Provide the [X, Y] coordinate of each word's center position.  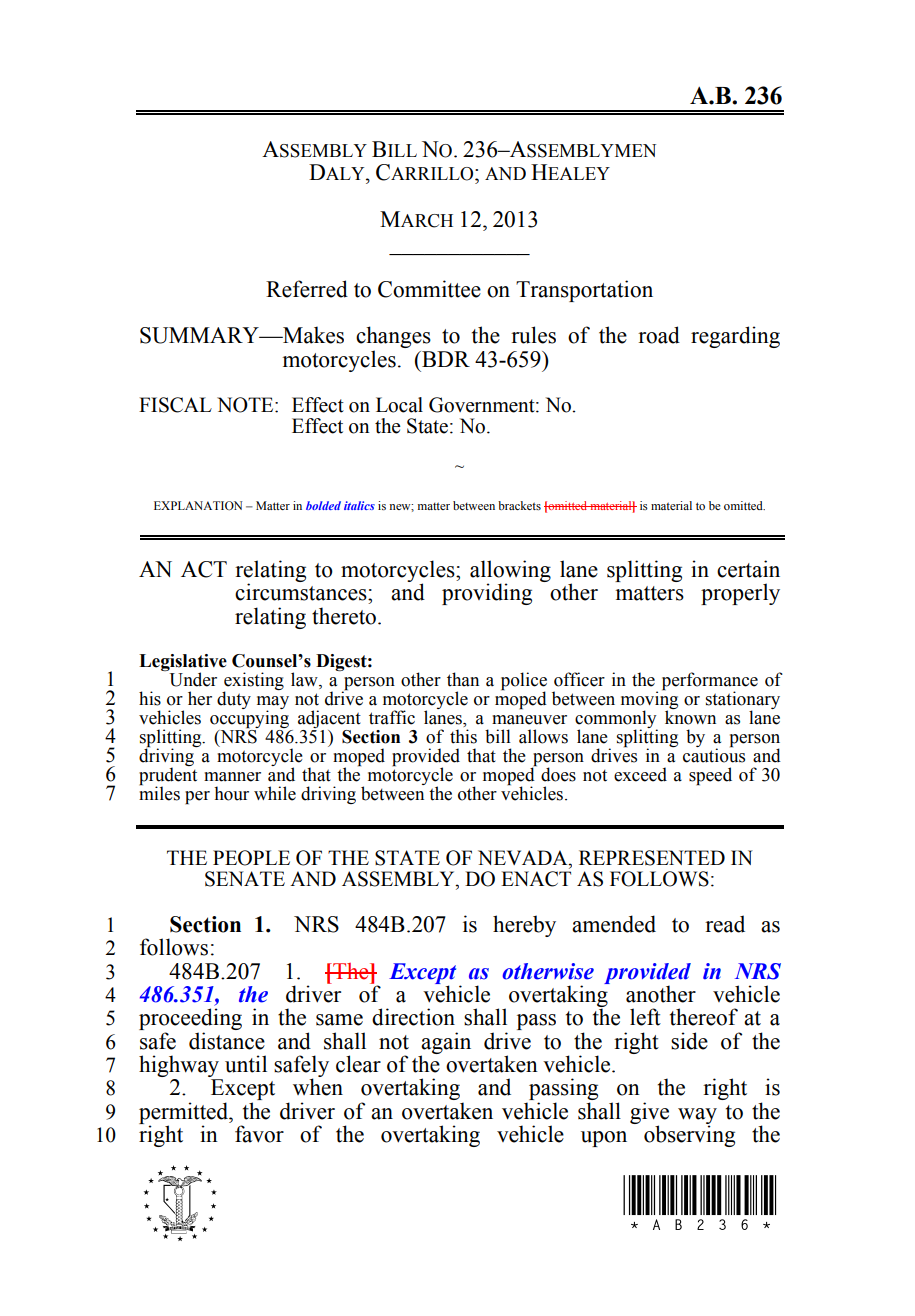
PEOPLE [251, 858]
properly [740, 594]
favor [259, 1134]
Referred [307, 289]
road [659, 335]
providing [487, 594]
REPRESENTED [652, 858]
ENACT [536, 879]
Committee [429, 289]
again [446, 1044]
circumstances [302, 592]
